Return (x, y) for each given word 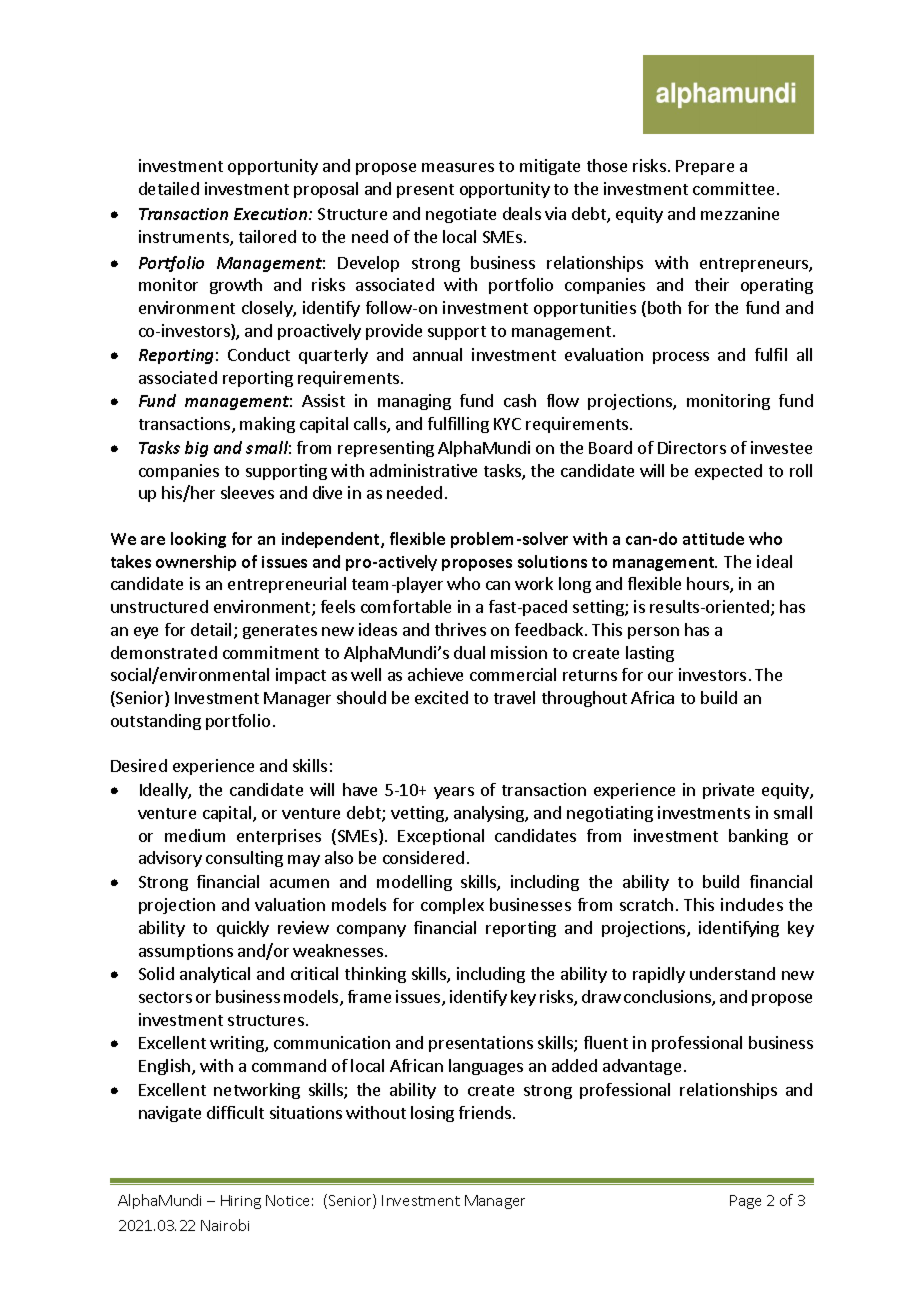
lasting (650, 654)
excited (441, 697)
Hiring (241, 1202)
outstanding (156, 722)
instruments (185, 238)
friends (485, 1112)
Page (745, 1202)
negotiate (461, 215)
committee (733, 188)
